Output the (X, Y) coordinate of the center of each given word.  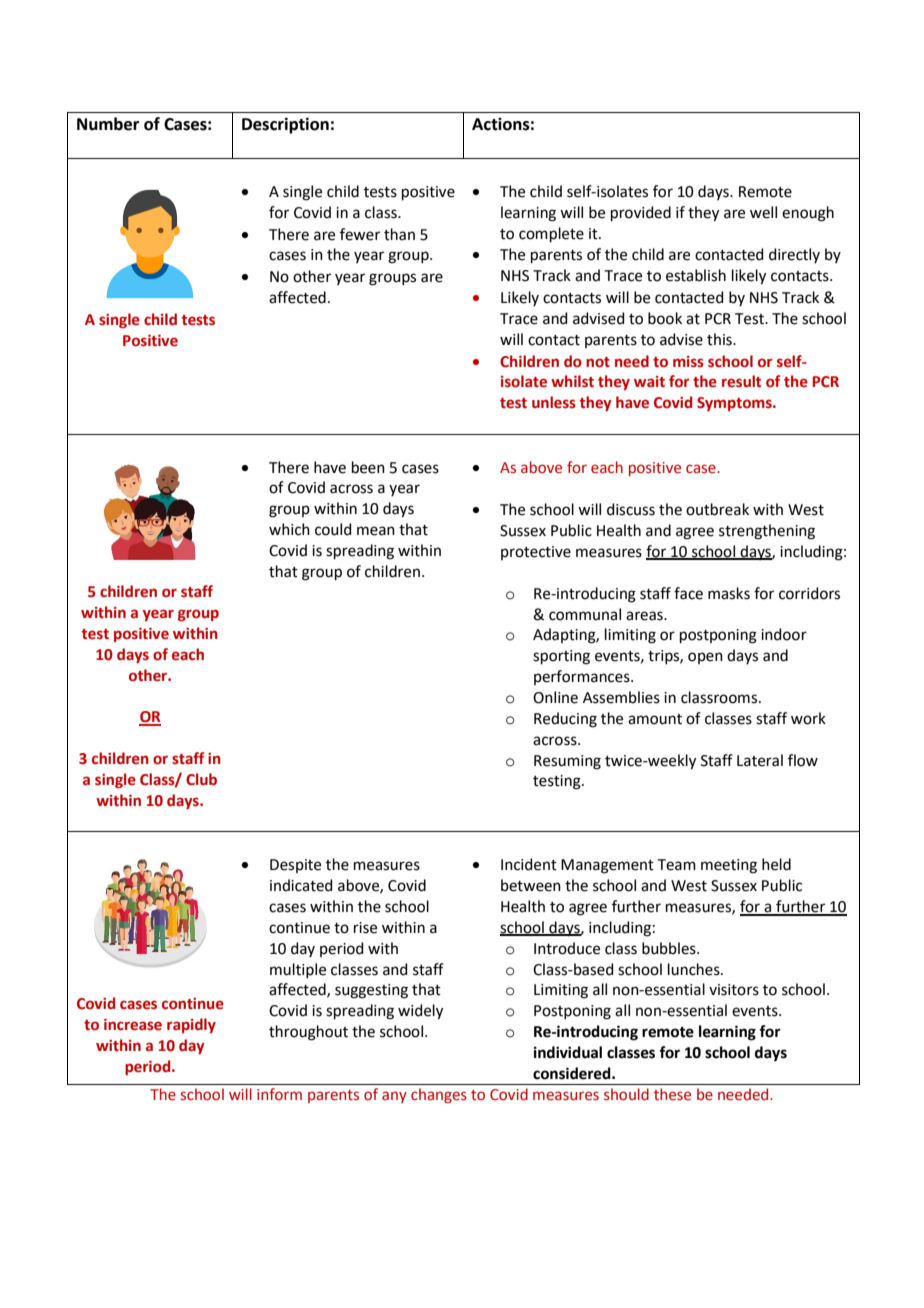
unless (554, 402)
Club (201, 779)
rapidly (191, 1025)
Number (108, 124)
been (368, 467)
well (763, 212)
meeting (729, 866)
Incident (529, 864)
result (741, 381)
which (289, 529)
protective (536, 553)
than (399, 234)
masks (729, 593)
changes (439, 1095)
